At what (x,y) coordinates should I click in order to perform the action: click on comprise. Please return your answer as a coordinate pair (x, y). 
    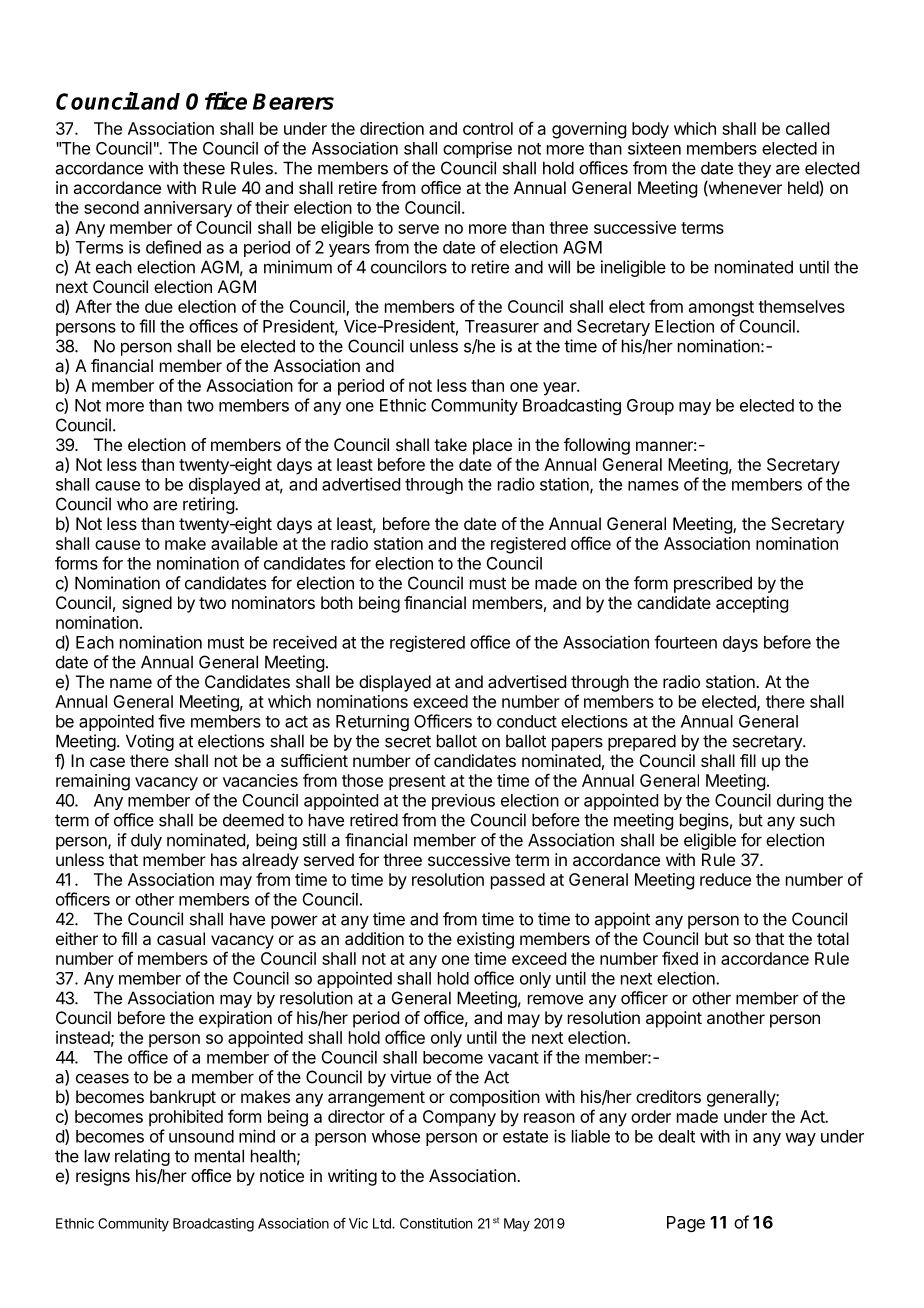
    Looking at the image, I should click on (477, 149).
